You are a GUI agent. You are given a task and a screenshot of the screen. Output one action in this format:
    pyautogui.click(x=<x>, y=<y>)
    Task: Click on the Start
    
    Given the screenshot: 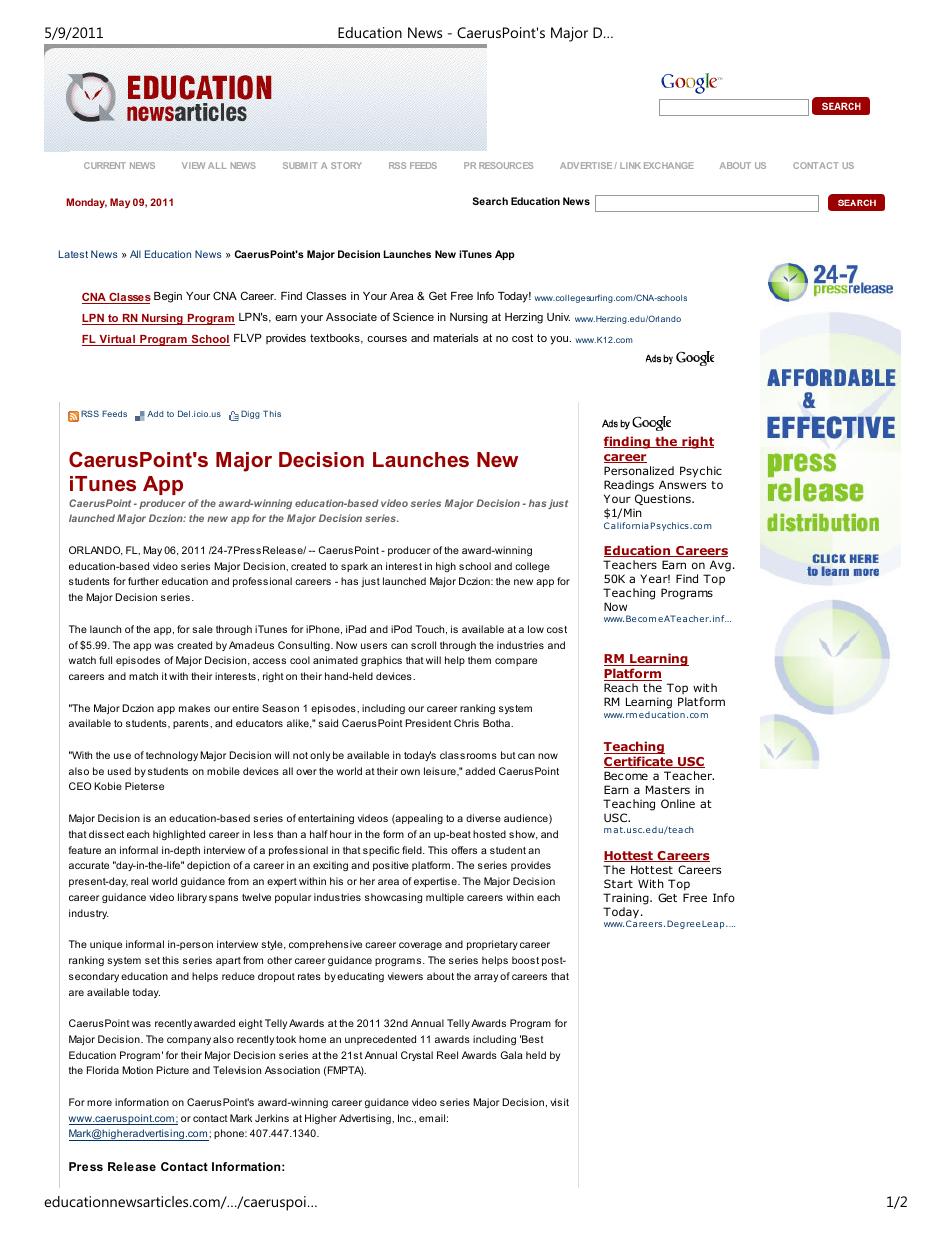 What is the action you would take?
    pyautogui.click(x=618, y=883)
